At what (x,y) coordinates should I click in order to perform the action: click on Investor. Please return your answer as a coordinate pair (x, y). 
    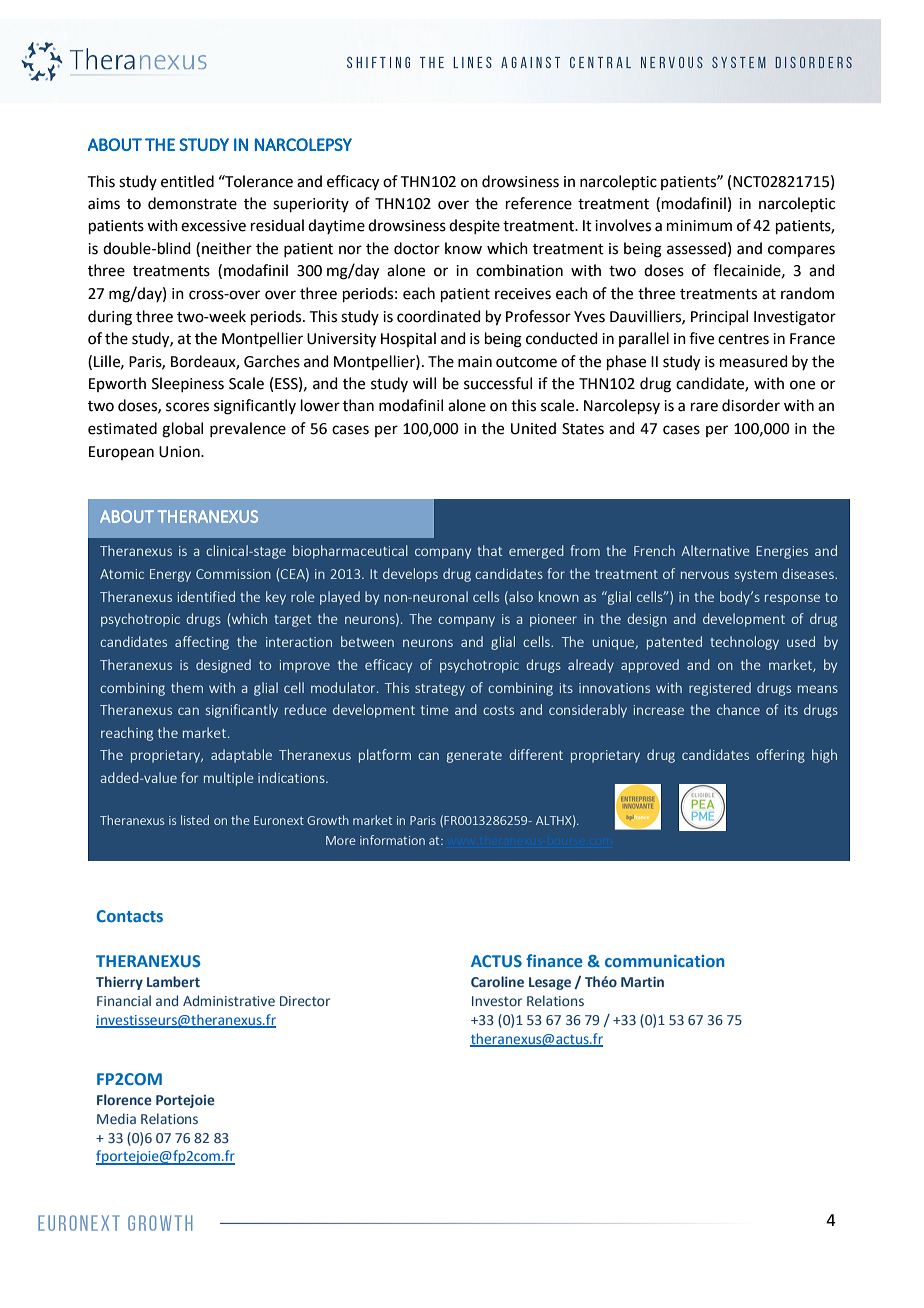
    Looking at the image, I should click on (497, 1001).
